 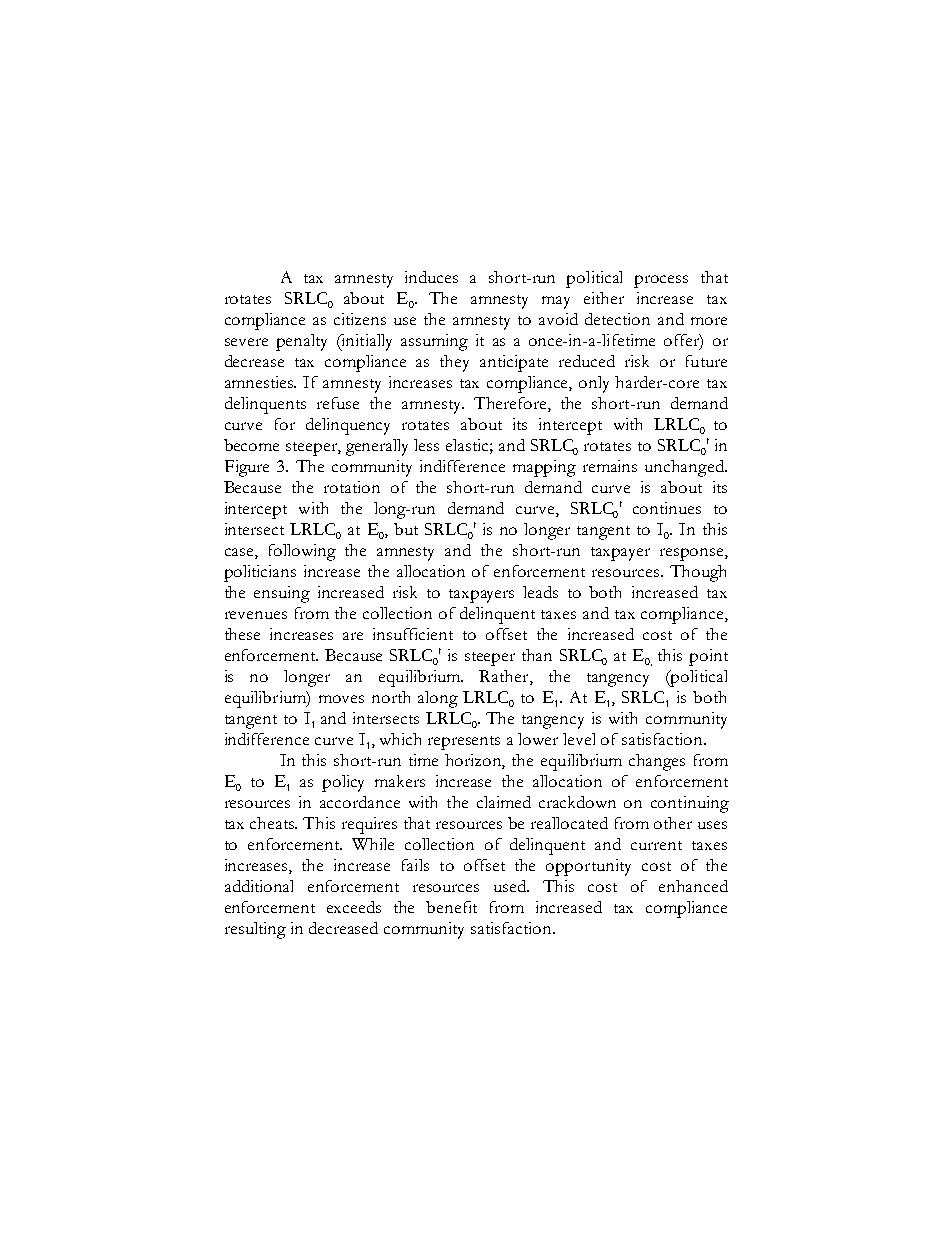 I want to click on penalty, so click(x=301, y=342).
